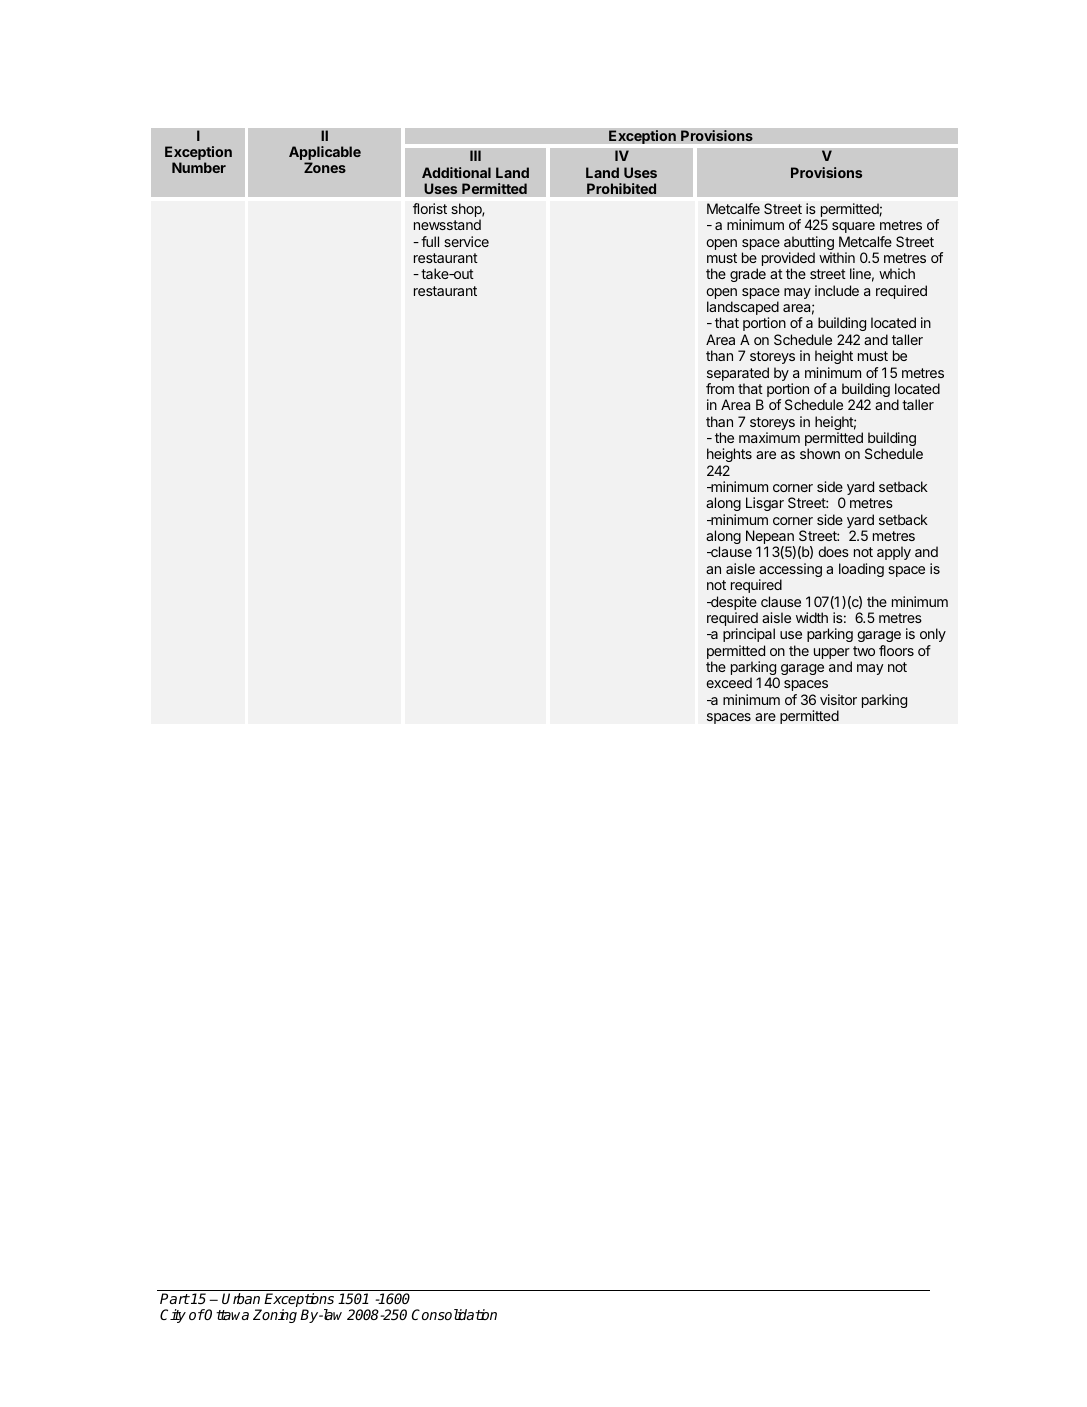  I want to click on Part, so click(175, 1298).
